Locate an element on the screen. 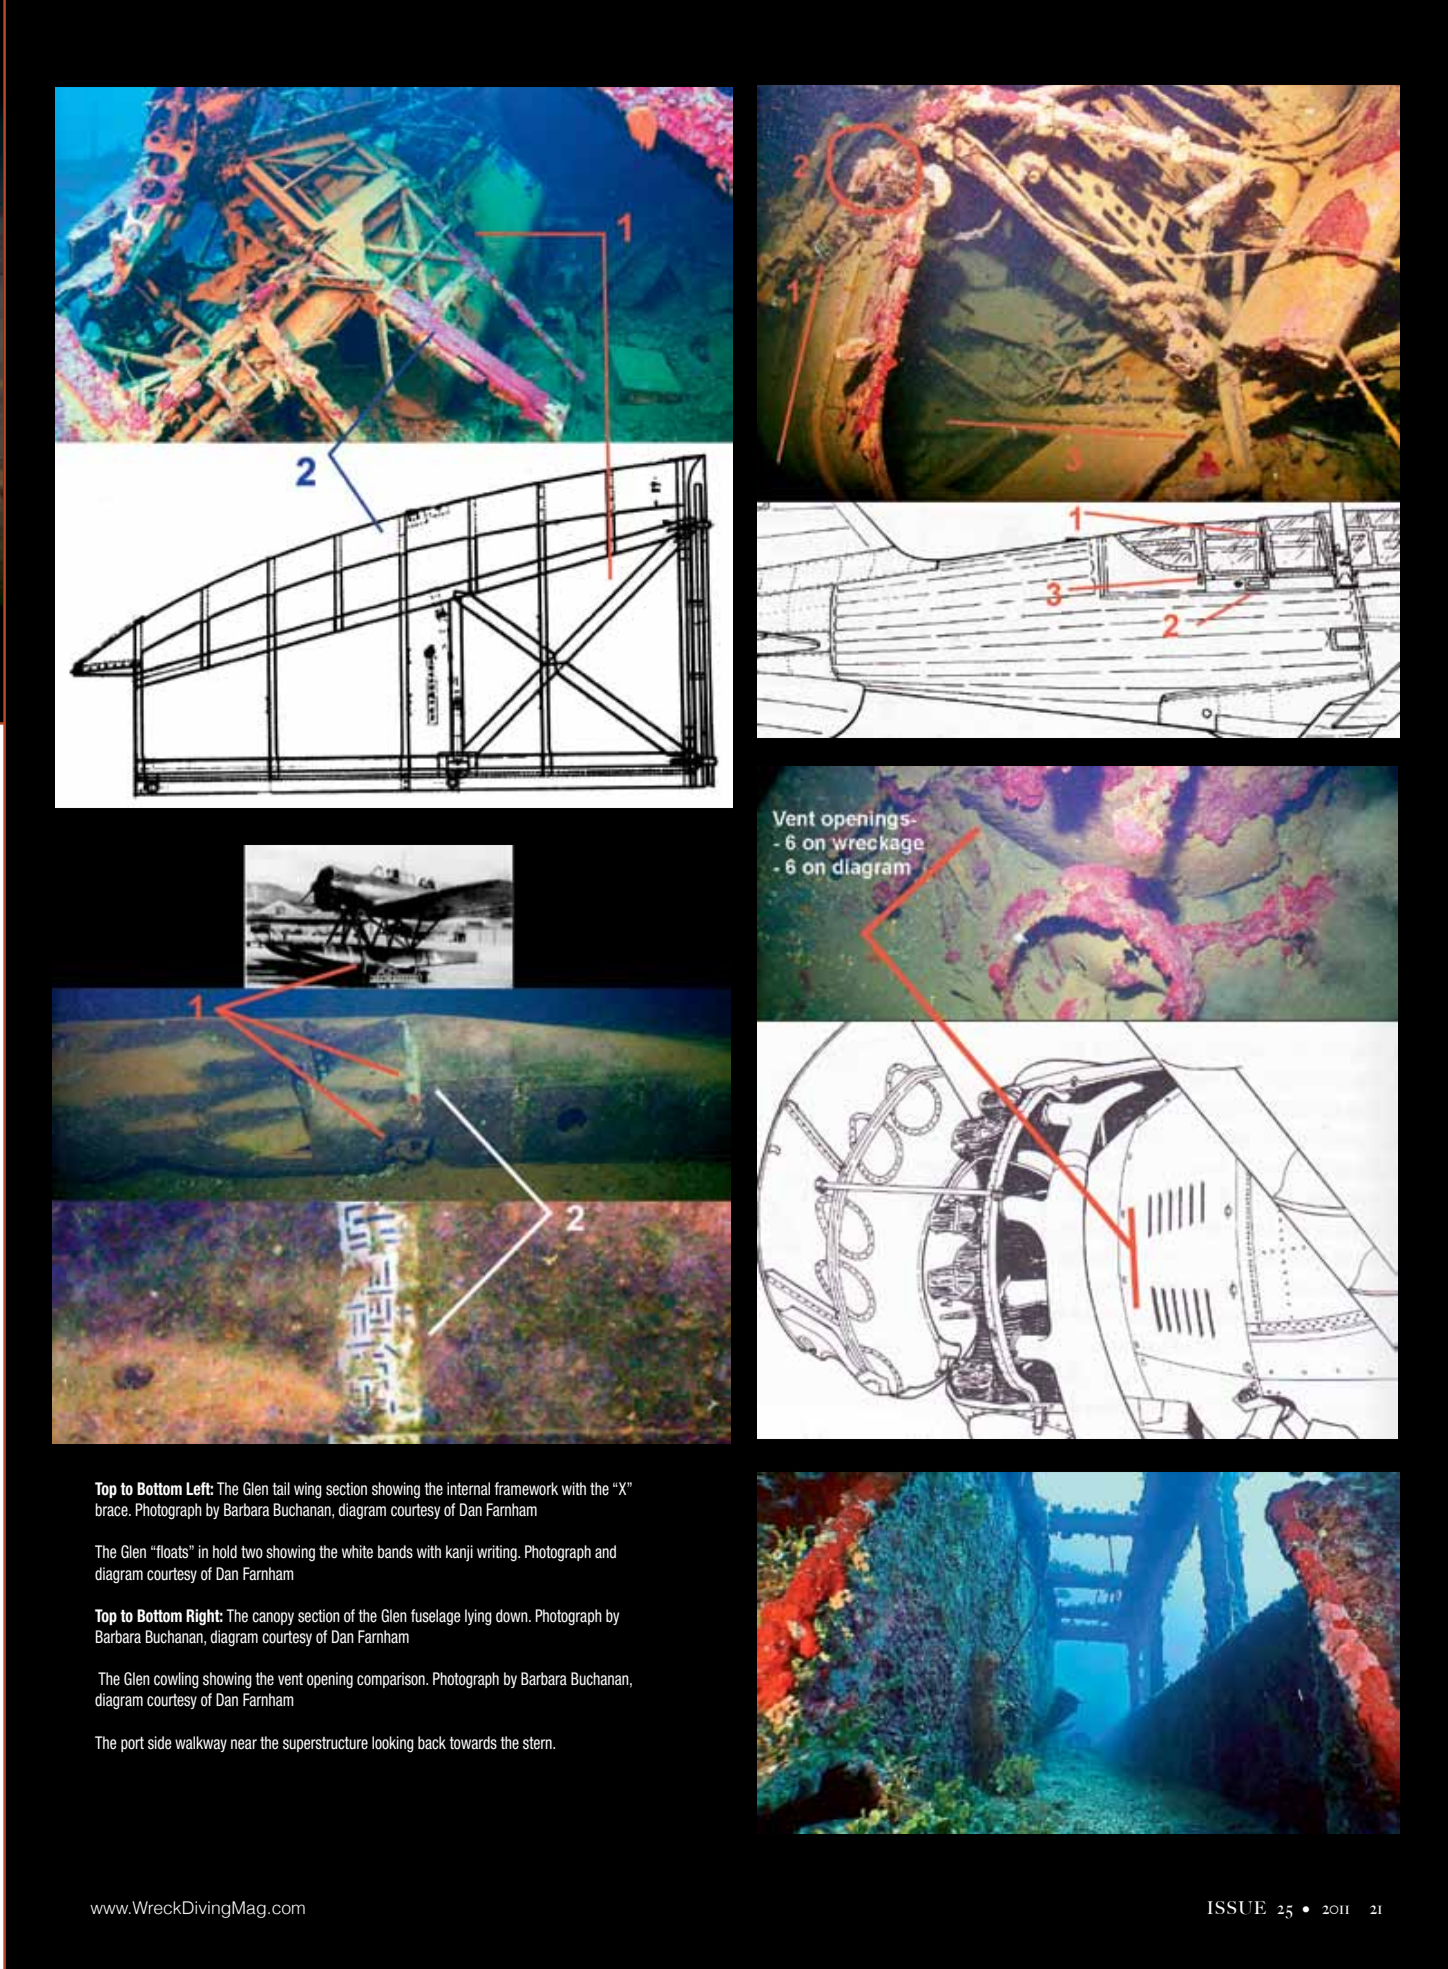 This screenshot has width=1448, height=1969. towards is located at coordinates (473, 1743).
